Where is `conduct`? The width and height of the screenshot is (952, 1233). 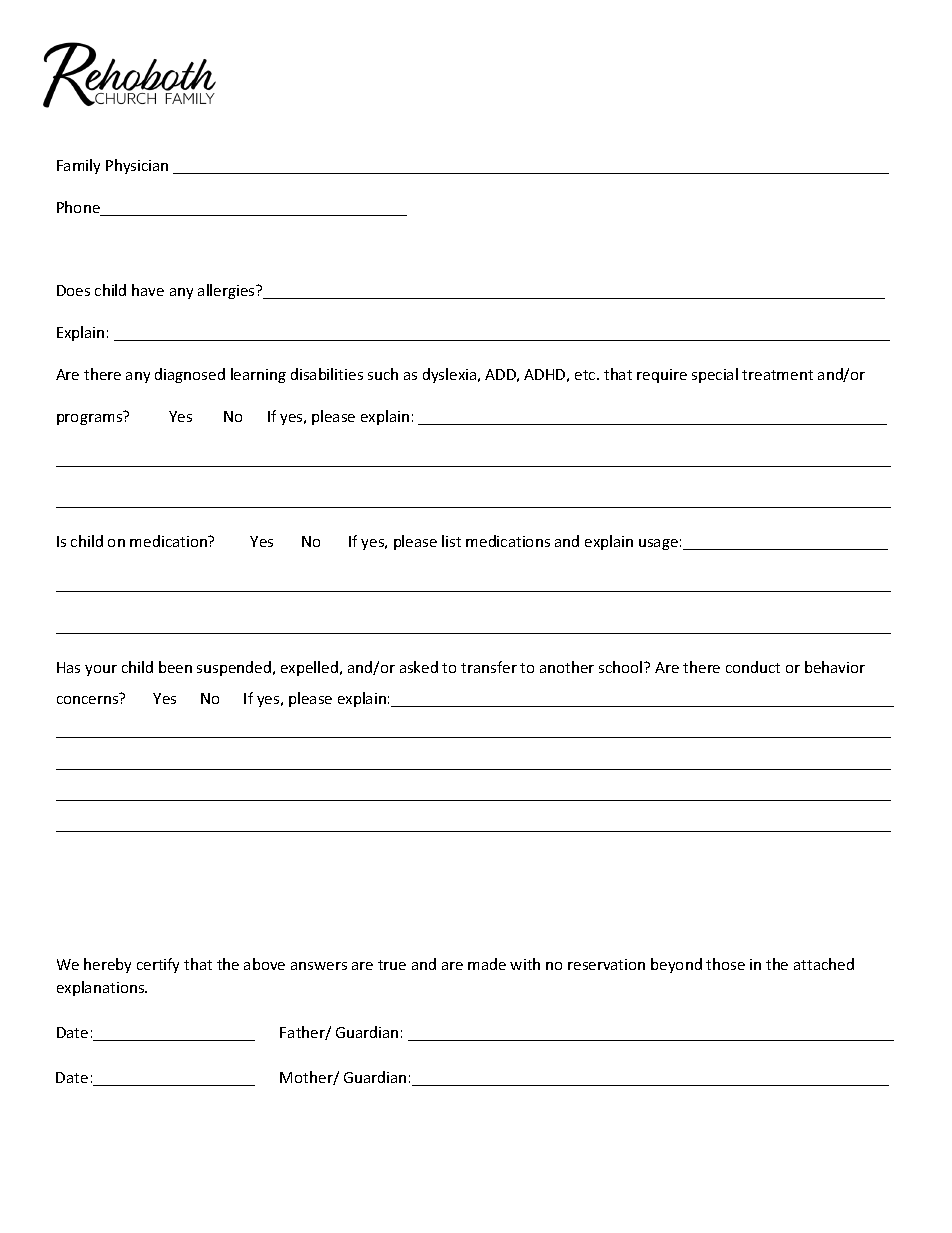 conduct is located at coordinates (753, 667).
